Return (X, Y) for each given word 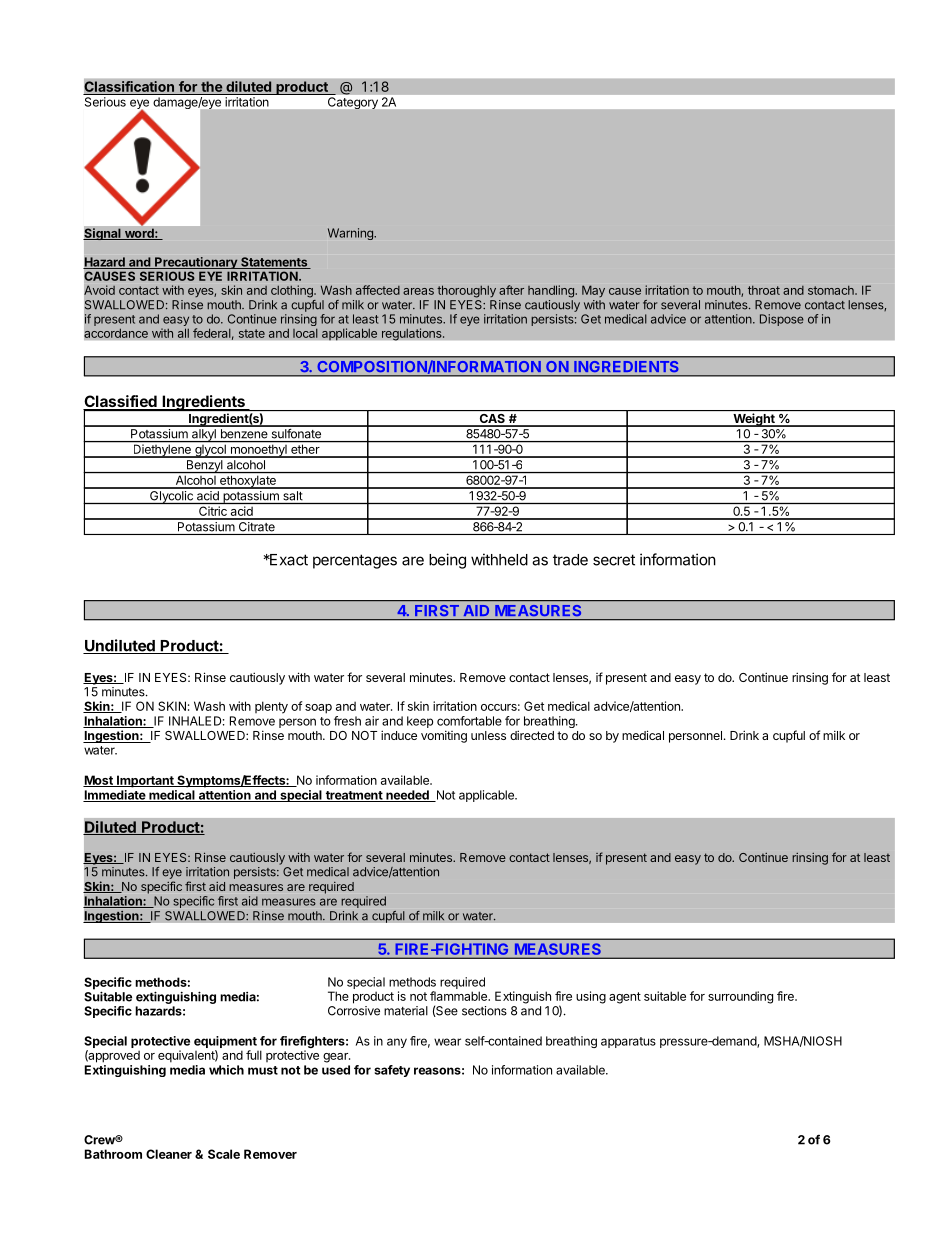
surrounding (740, 997)
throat (764, 290)
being (447, 561)
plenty (271, 707)
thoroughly (466, 291)
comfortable (469, 721)
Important (145, 781)
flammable (459, 996)
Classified (121, 402)
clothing (293, 291)
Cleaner (169, 1154)
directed (532, 735)
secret (614, 560)
